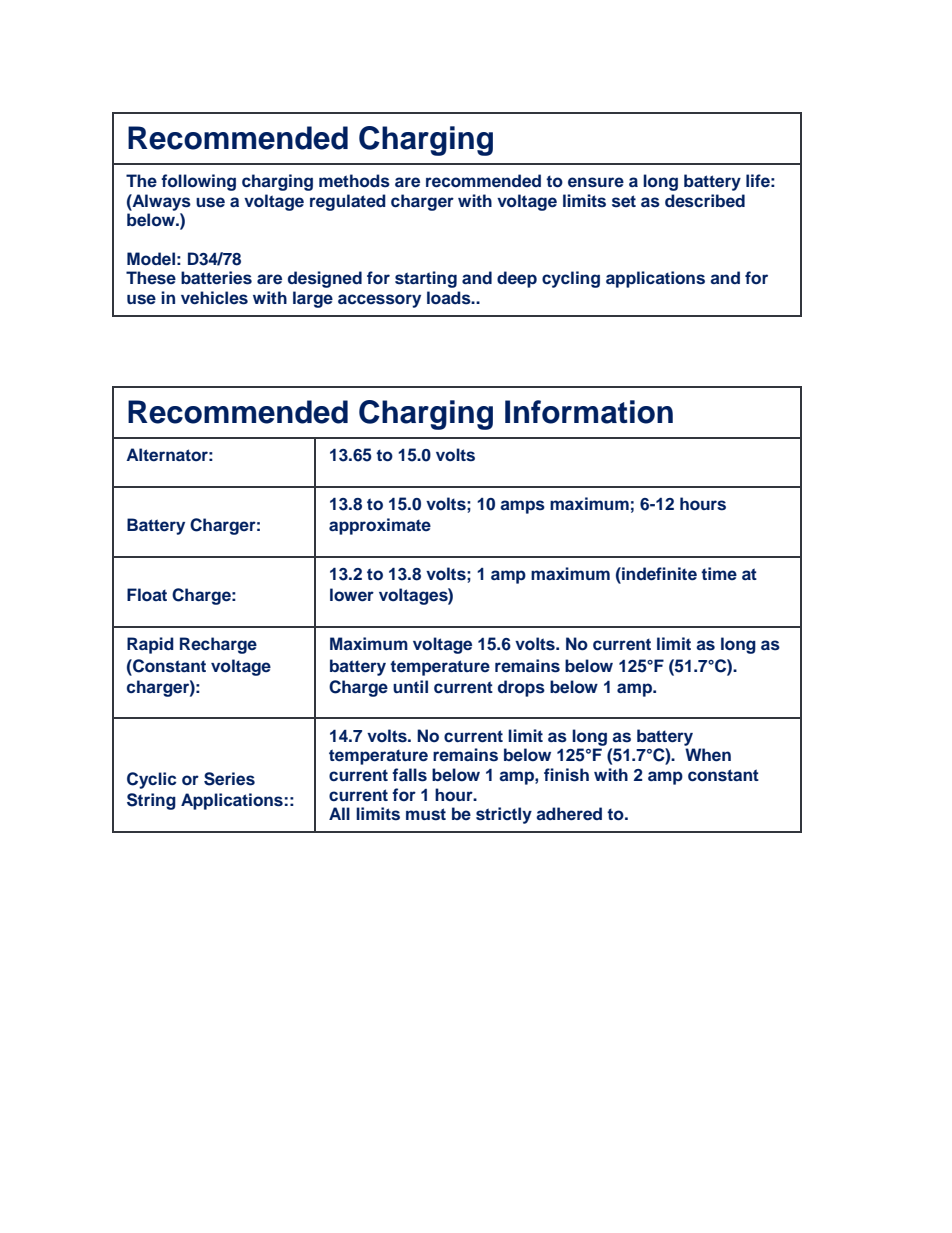 Image resolution: width=952 pixels, height=1233 pixels. I want to click on vehicles, so click(214, 298).
